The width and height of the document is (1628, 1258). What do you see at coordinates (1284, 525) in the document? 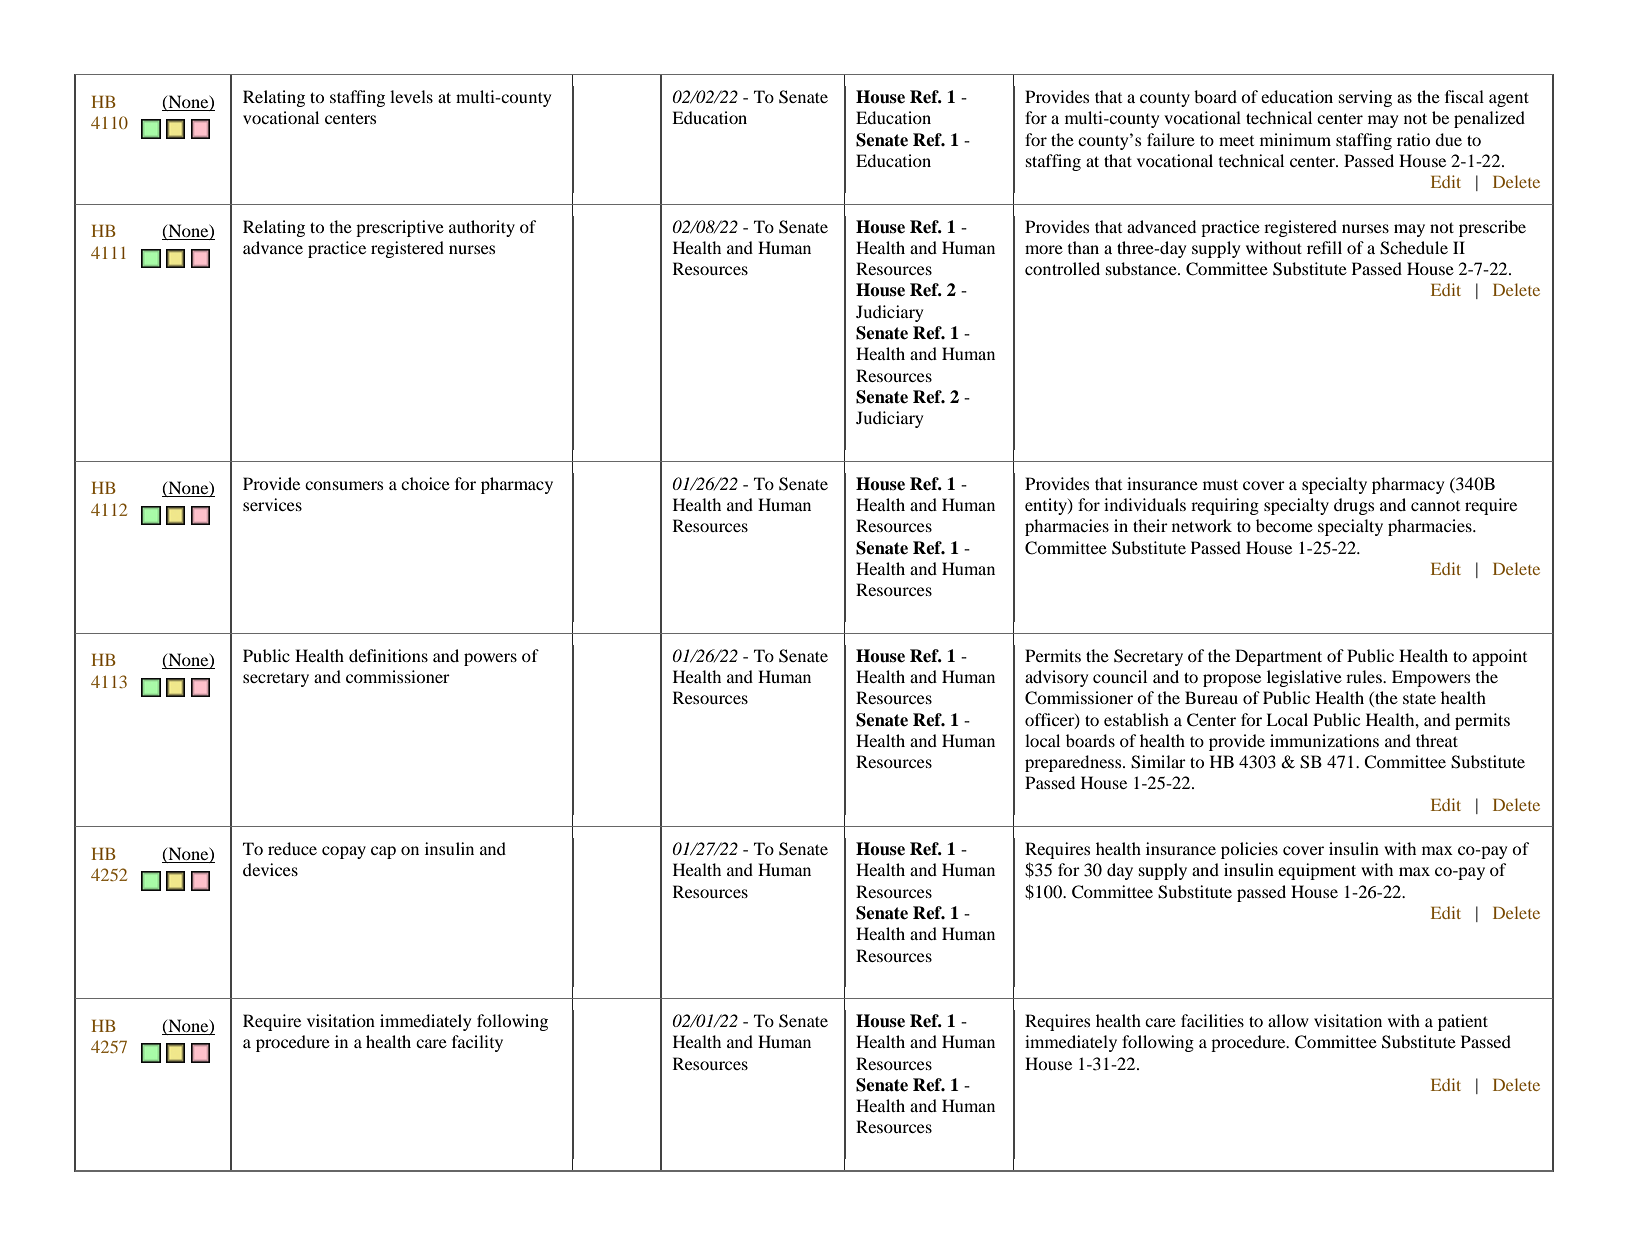
I see `become` at bounding box center [1284, 525].
